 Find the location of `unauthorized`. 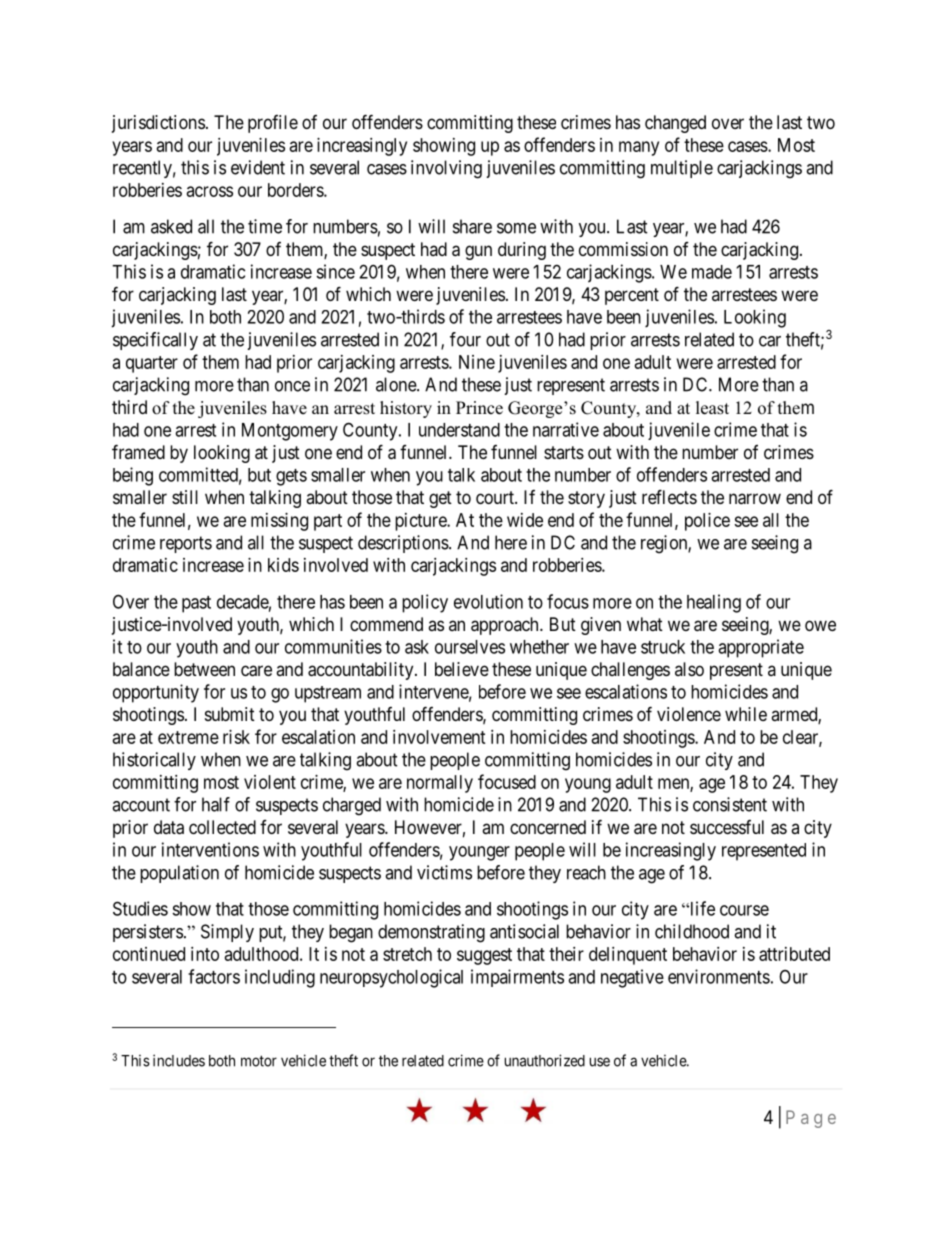

unauthorized is located at coordinates (545, 1060).
